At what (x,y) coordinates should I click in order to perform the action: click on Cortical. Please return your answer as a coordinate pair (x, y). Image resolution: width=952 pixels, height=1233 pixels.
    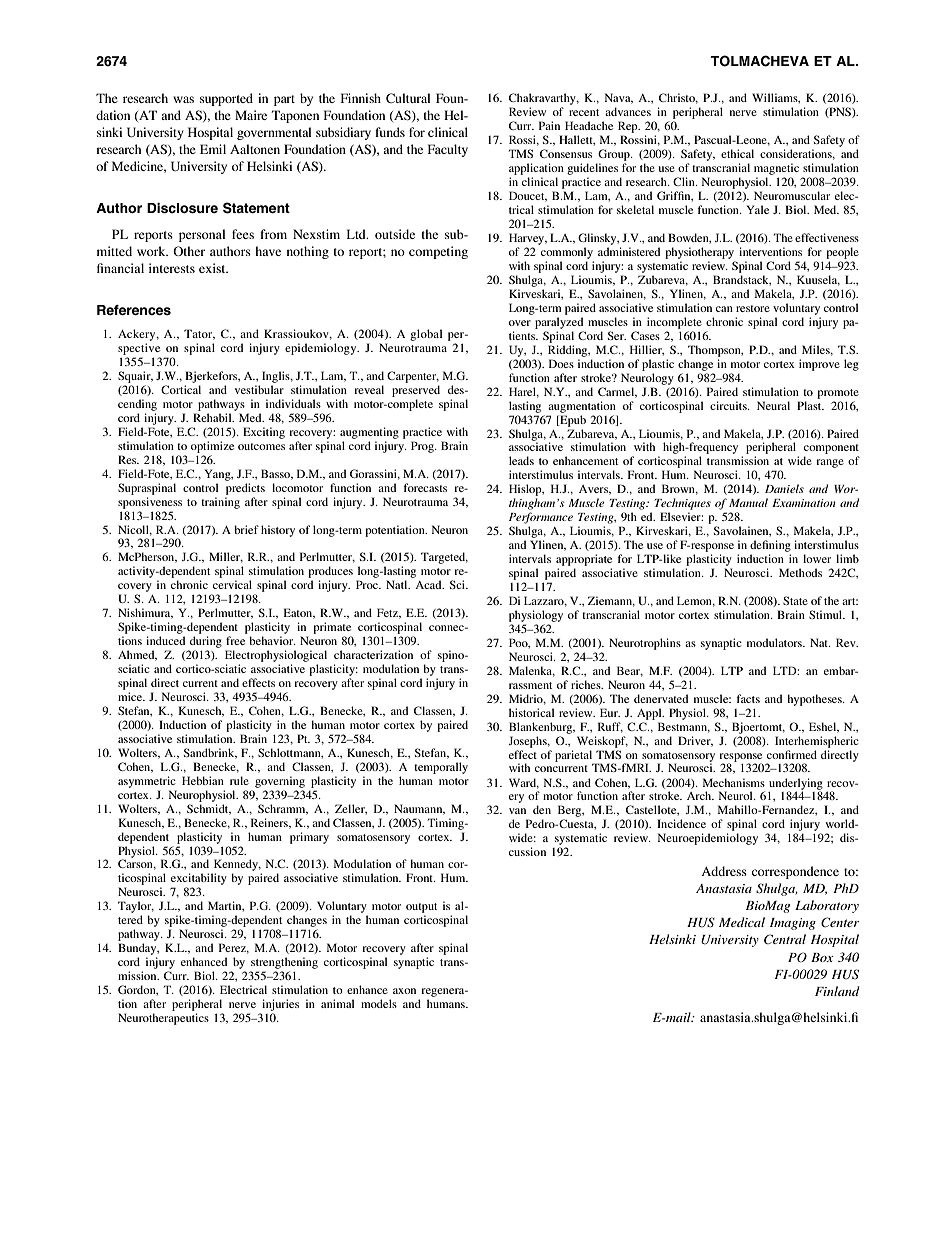
    Looking at the image, I should click on (181, 389).
